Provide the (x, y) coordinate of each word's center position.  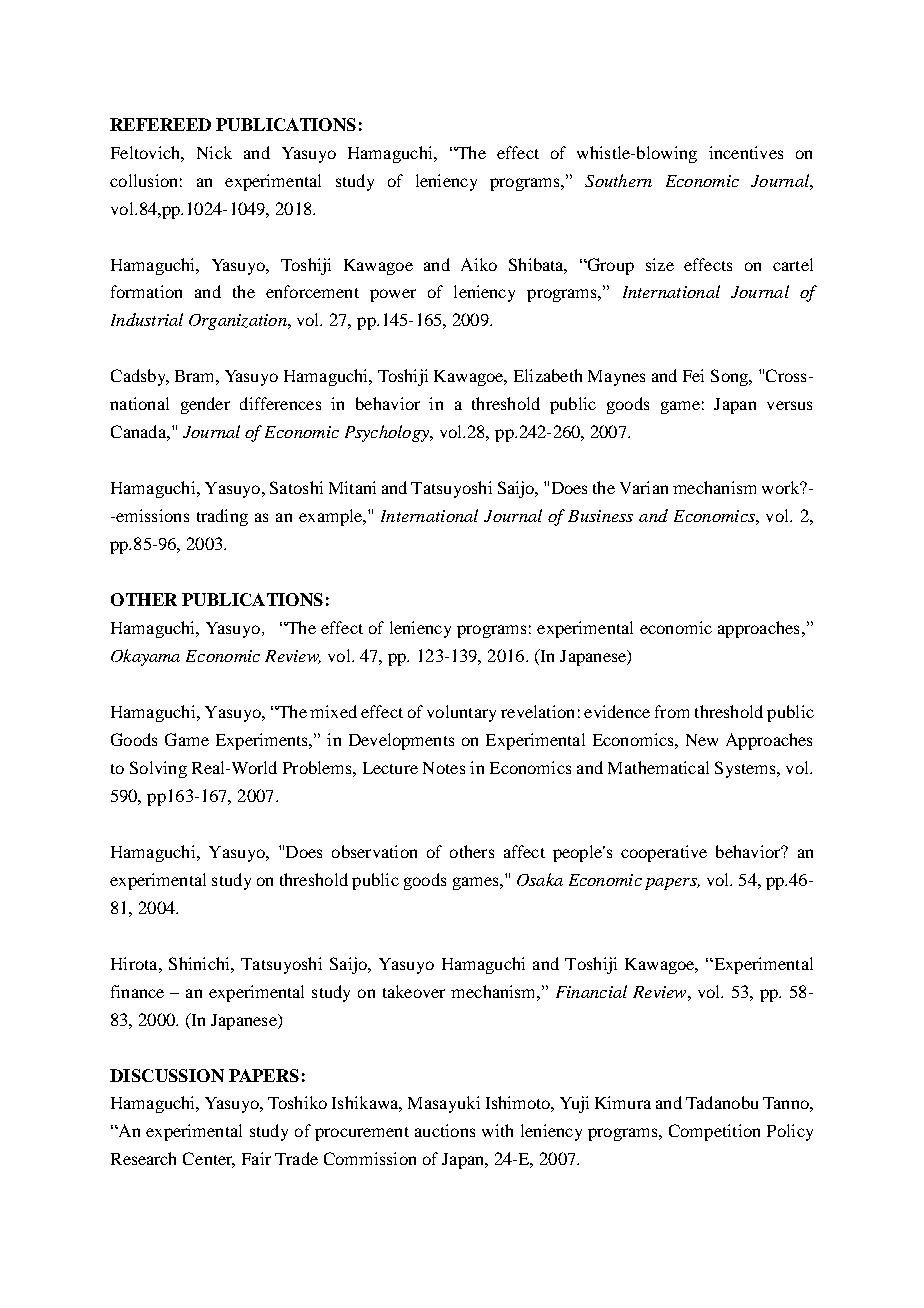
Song (730, 377)
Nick (214, 152)
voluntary (461, 713)
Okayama (145, 657)
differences (280, 403)
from (672, 711)
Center (209, 1160)
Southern (618, 180)
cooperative (664, 853)
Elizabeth (548, 375)
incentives (746, 152)
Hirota (135, 963)
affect (524, 851)
